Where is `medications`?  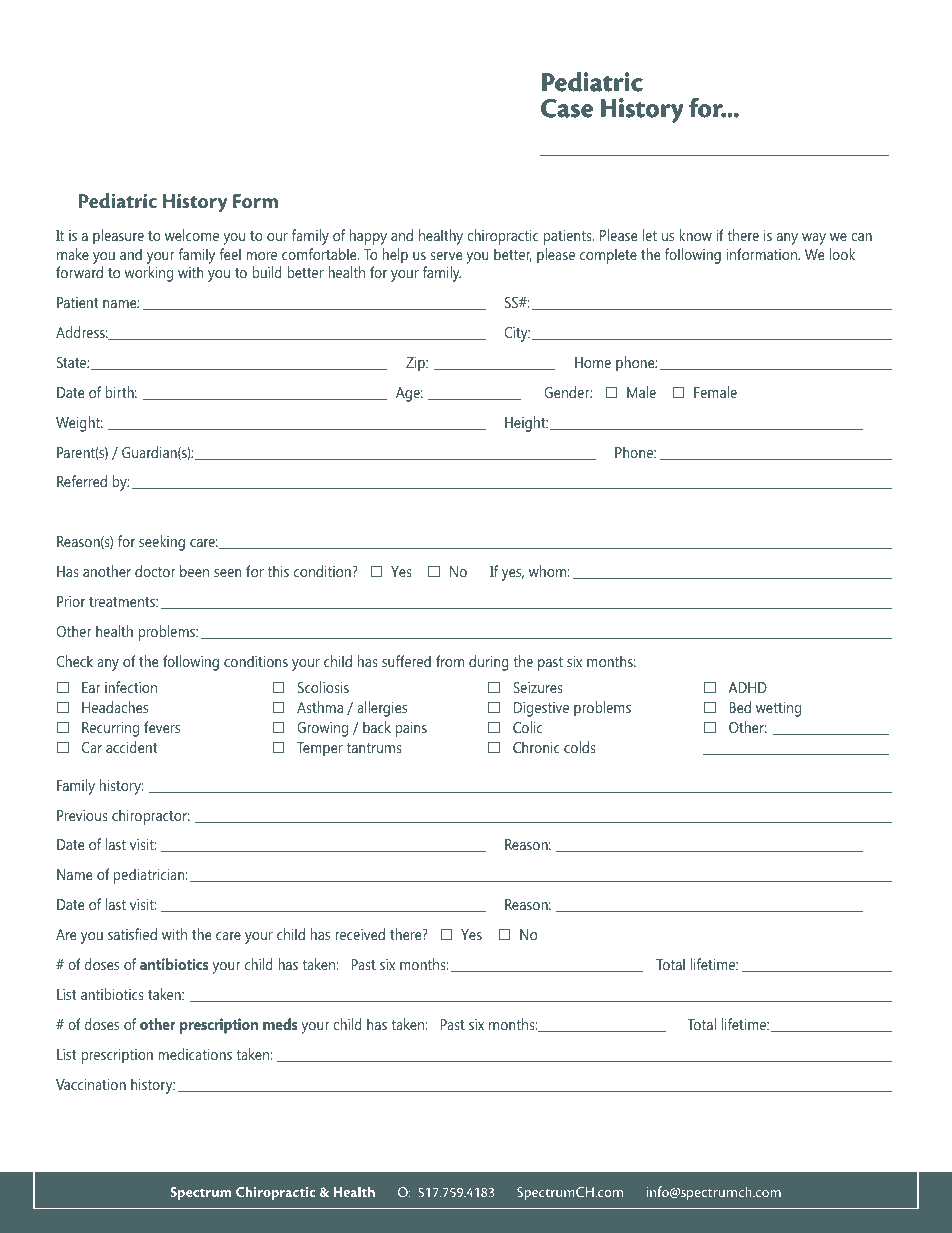 medications is located at coordinates (195, 1054).
